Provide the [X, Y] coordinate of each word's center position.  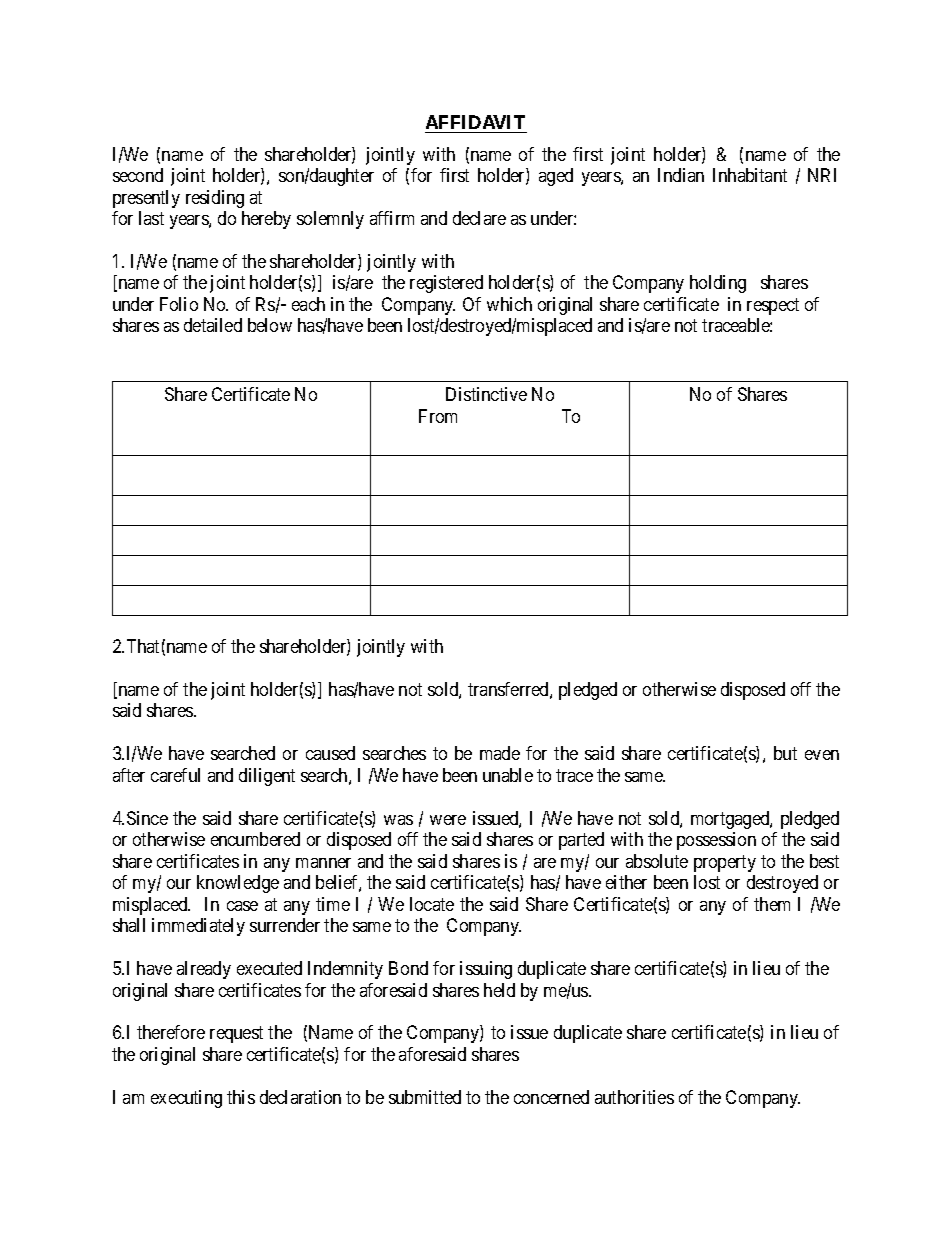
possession [716, 841]
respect [773, 306]
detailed [213, 325]
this [241, 1097]
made [500, 753]
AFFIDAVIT [475, 122]
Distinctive [486, 394]
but [785, 753]
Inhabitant [750, 175]
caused [330, 753]
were [448, 820]
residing [215, 199]
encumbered [255, 839]
